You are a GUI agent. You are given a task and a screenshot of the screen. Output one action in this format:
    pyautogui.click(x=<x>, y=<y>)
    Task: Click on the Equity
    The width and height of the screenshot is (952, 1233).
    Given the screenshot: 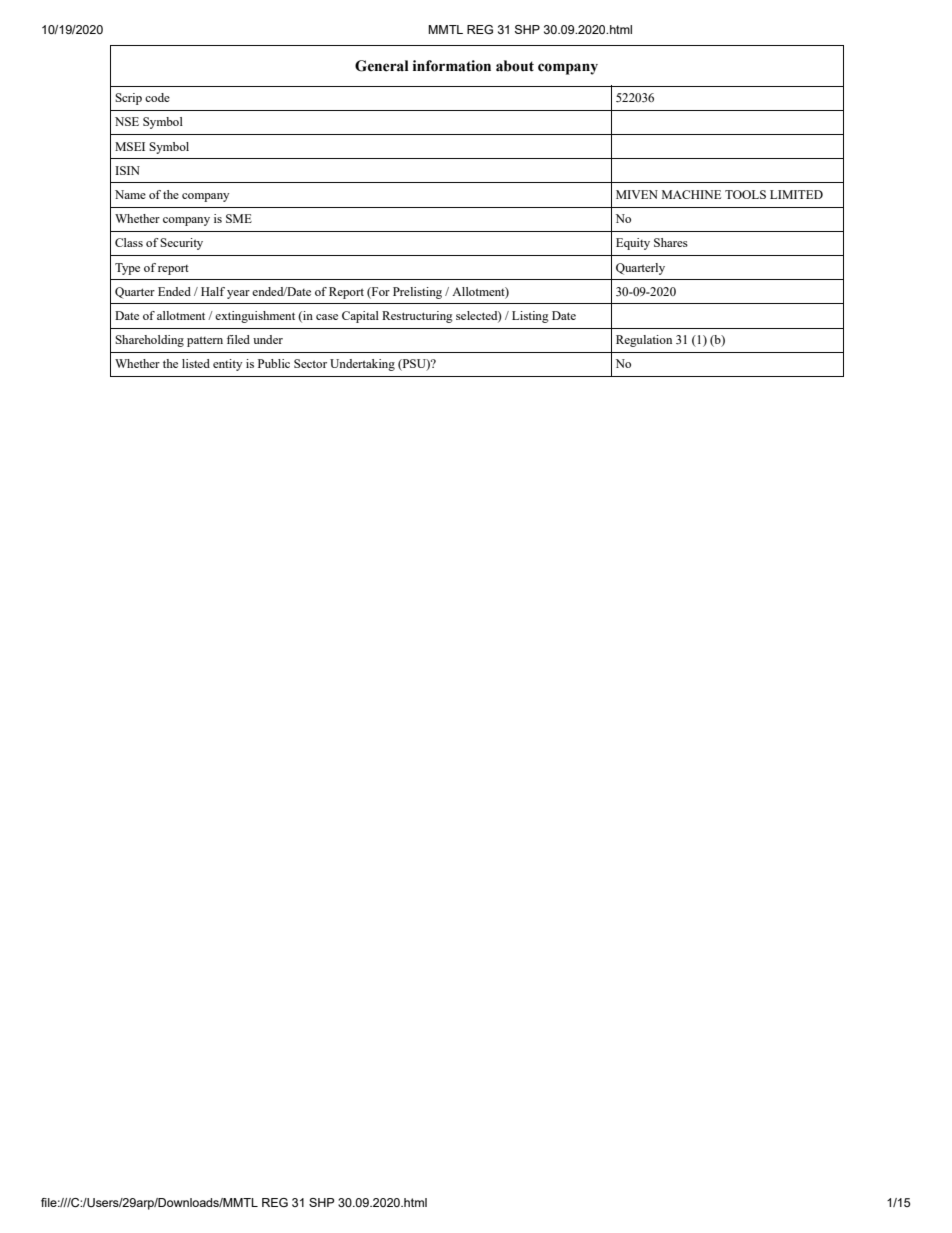 What is the action you would take?
    pyautogui.click(x=633, y=244)
